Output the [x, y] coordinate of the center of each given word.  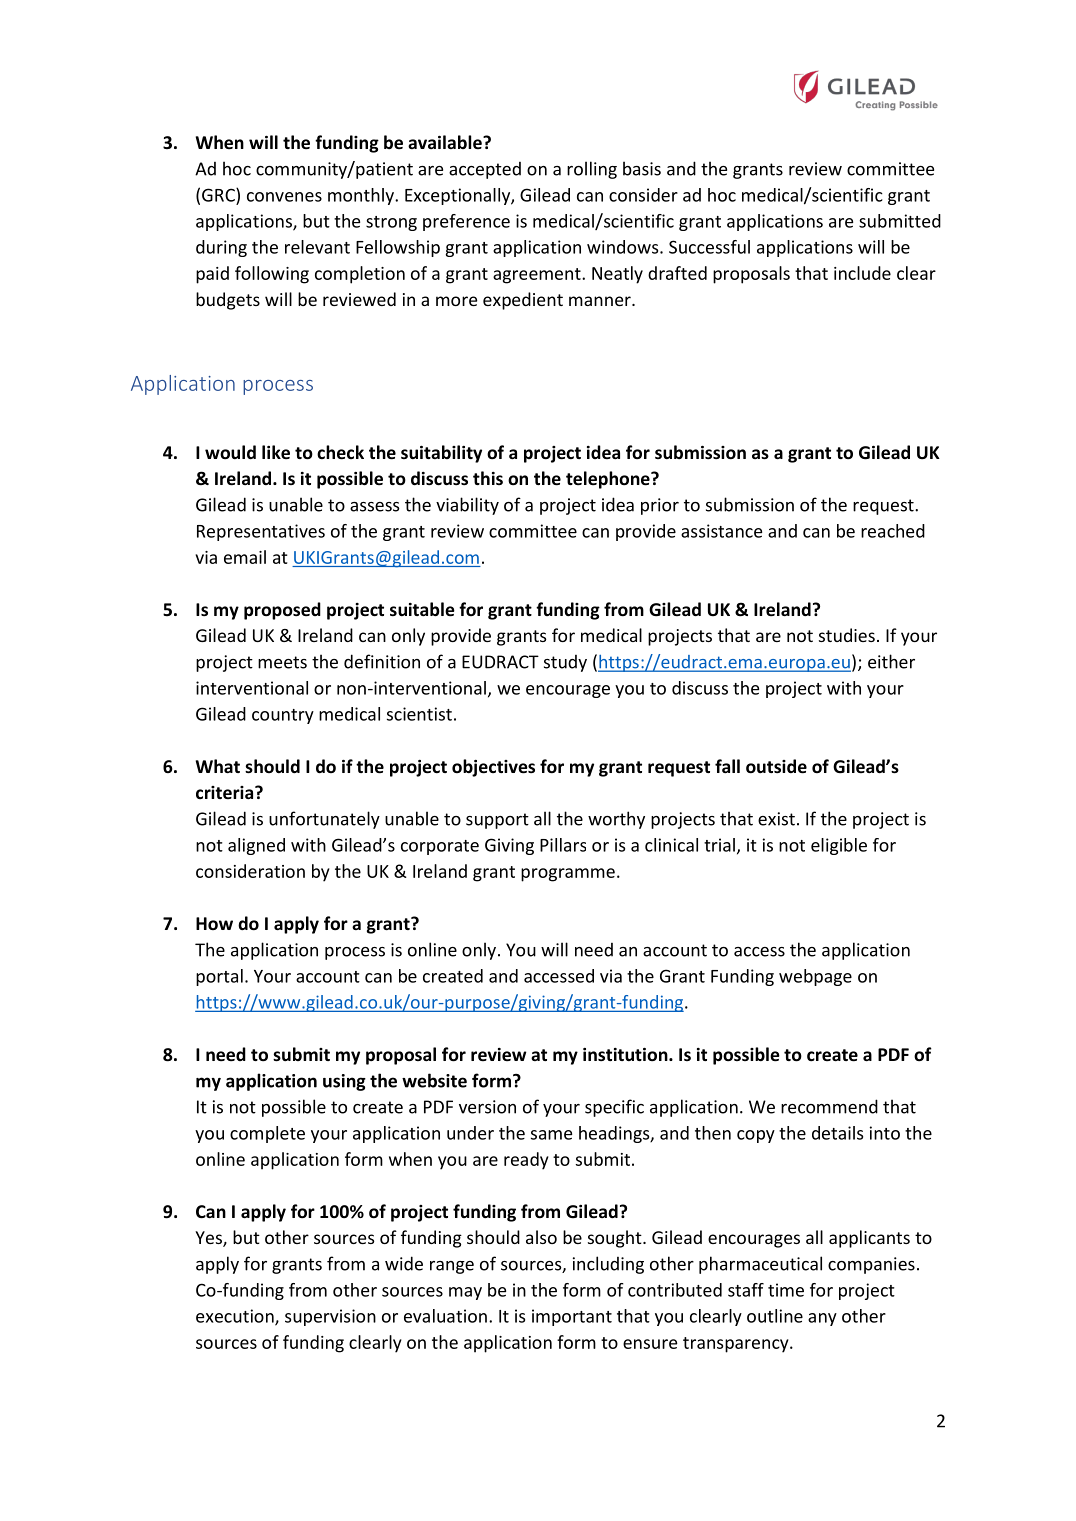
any [822, 1319]
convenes [284, 197]
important [572, 1317]
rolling [592, 170]
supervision [330, 1317]
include [862, 273]
